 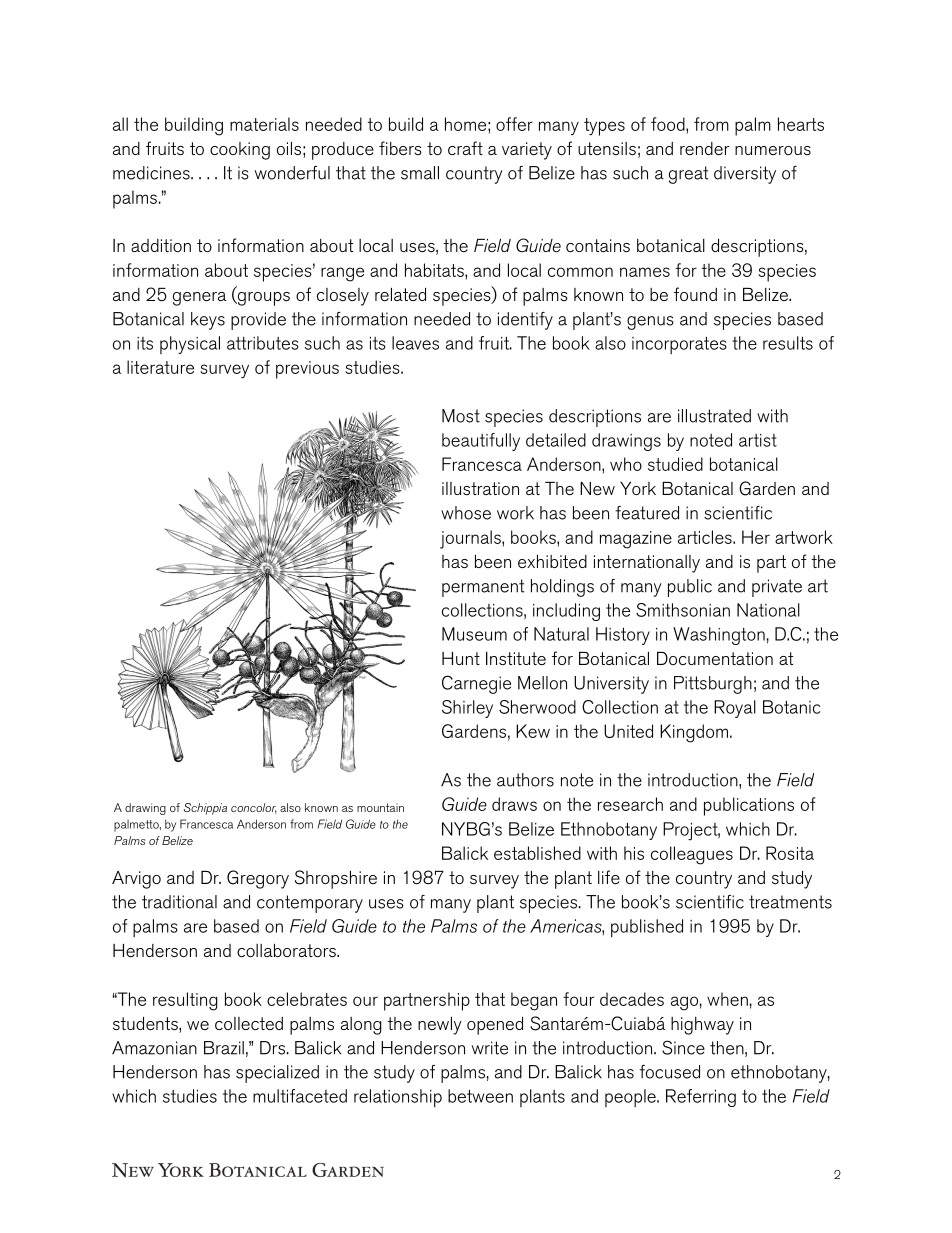 I want to click on Shirley, so click(x=467, y=709).
